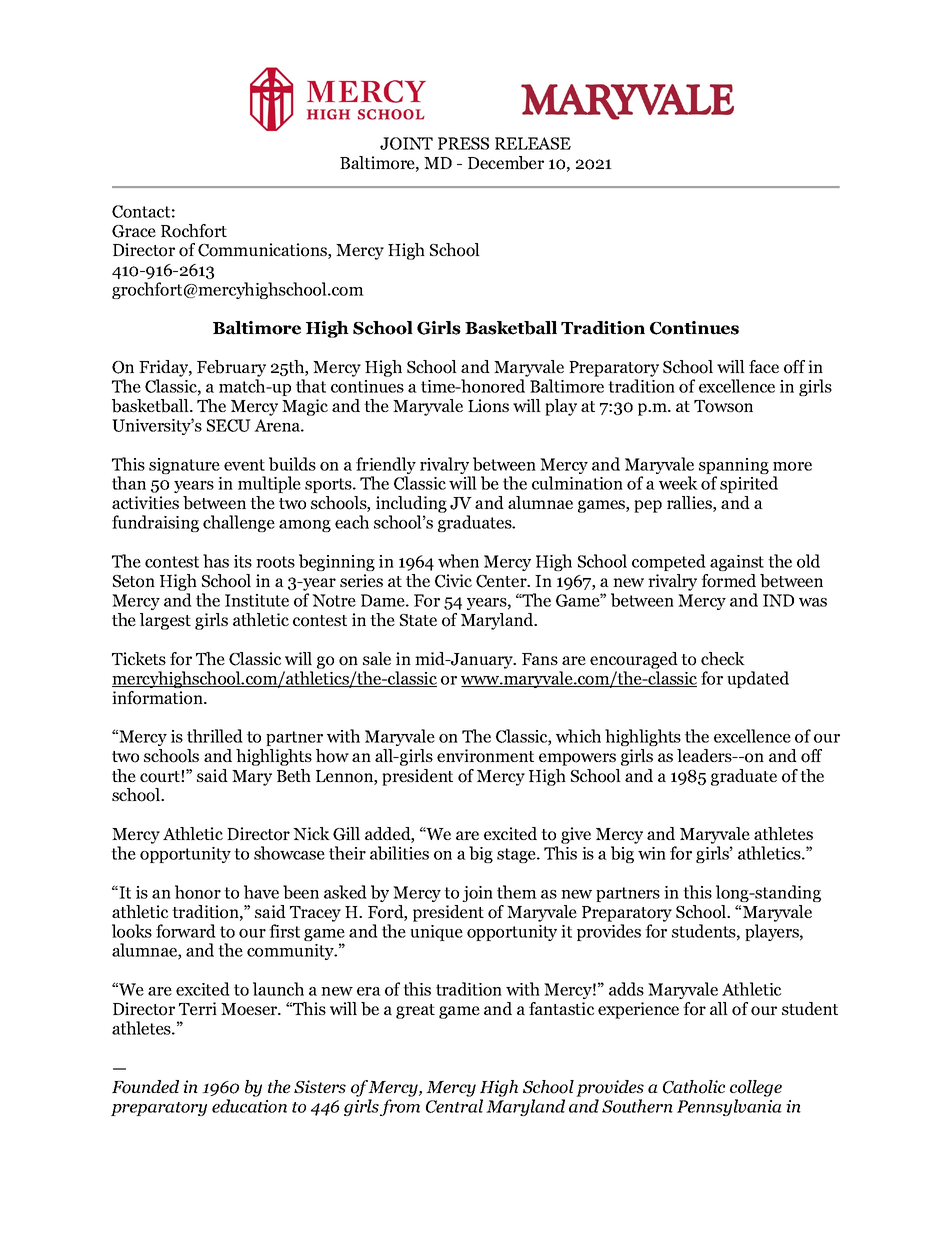  What do you see at coordinates (506, 163) in the image?
I see `December` at bounding box center [506, 163].
